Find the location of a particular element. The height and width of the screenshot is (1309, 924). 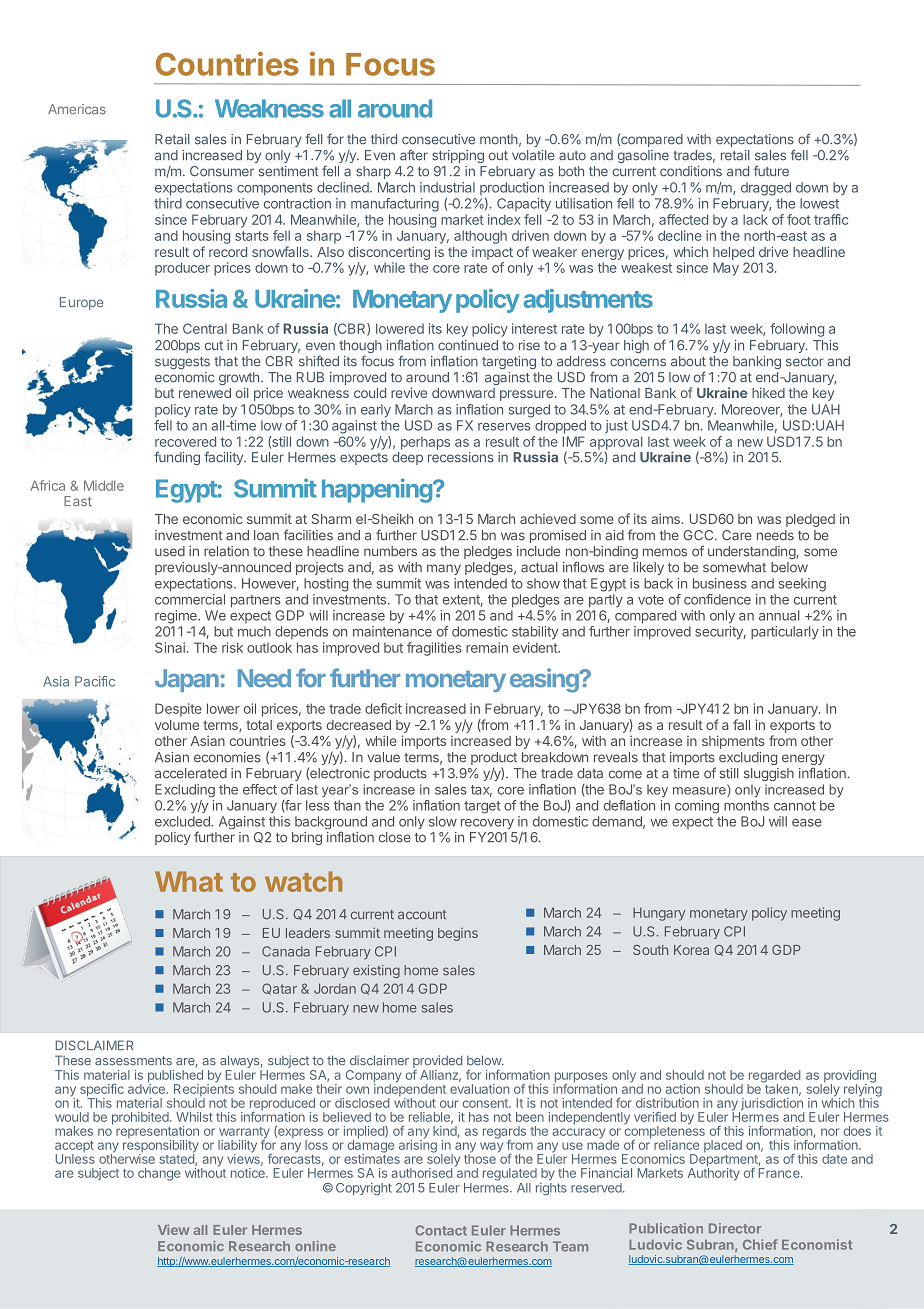

Consumer is located at coordinates (222, 171).
